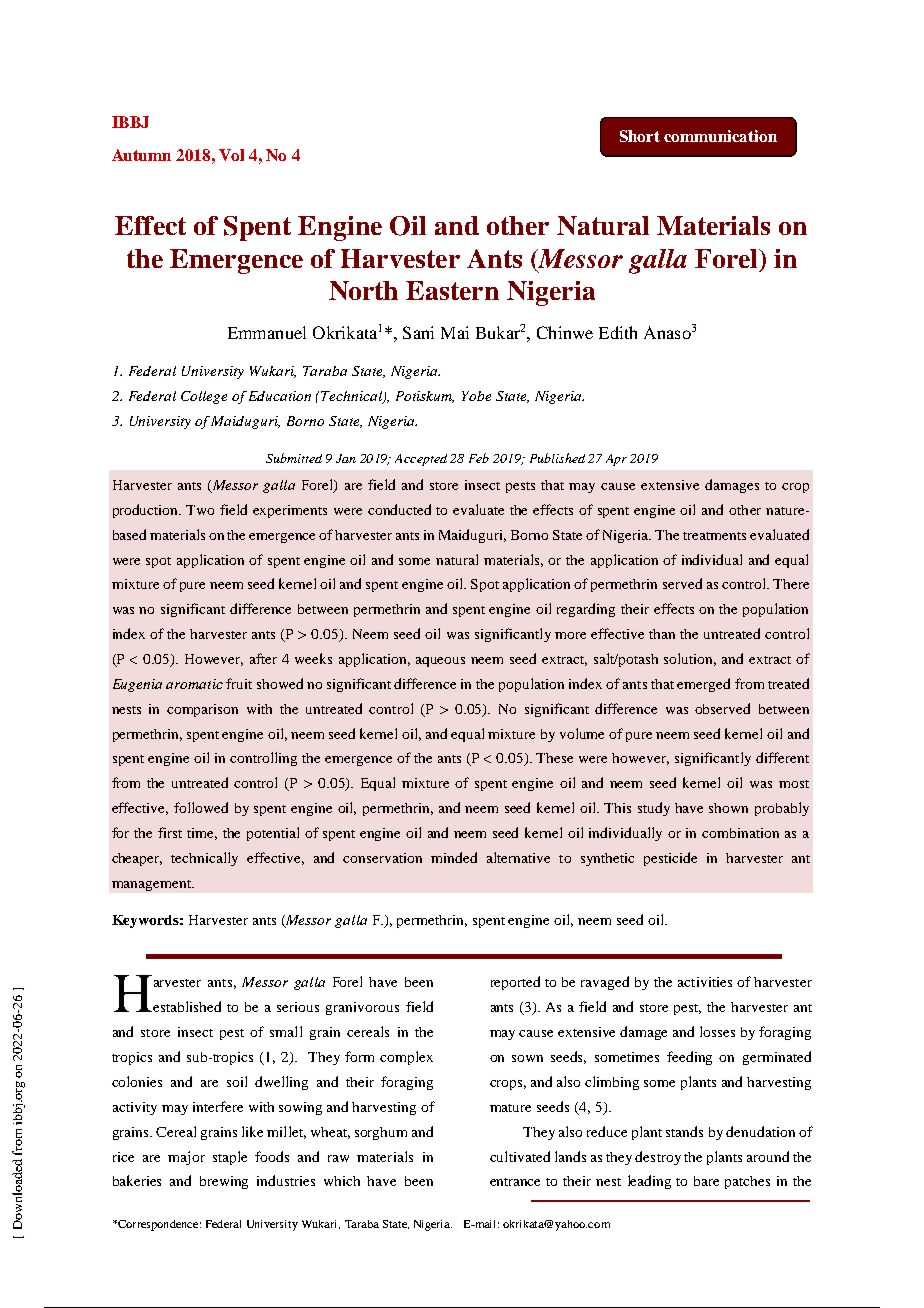 The width and height of the image is (924, 1308). Describe the element at coordinates (720, 136) in the image. I see `communication` at that location.
